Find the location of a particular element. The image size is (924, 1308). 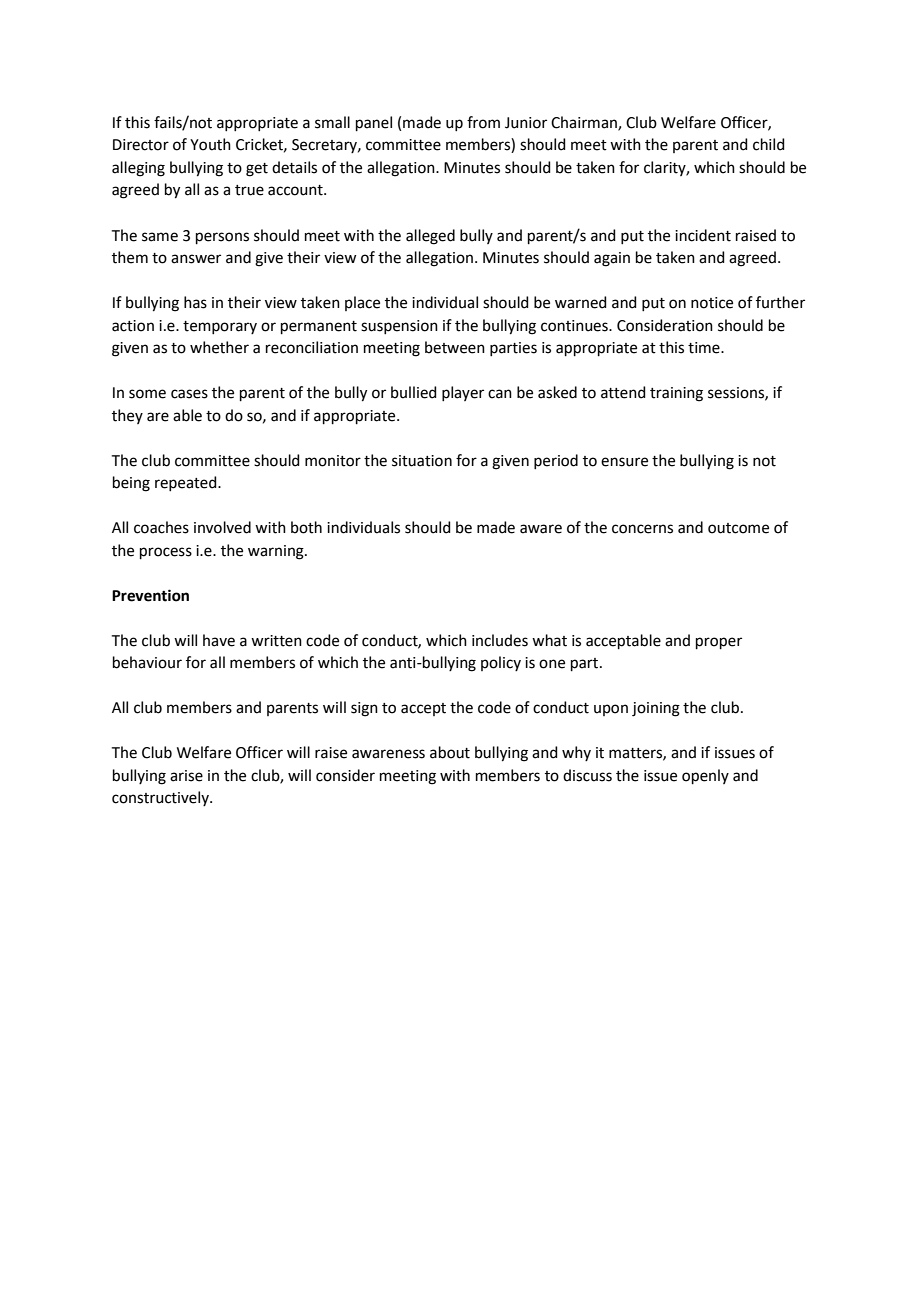

situation is located at coordinates (422, 461).
